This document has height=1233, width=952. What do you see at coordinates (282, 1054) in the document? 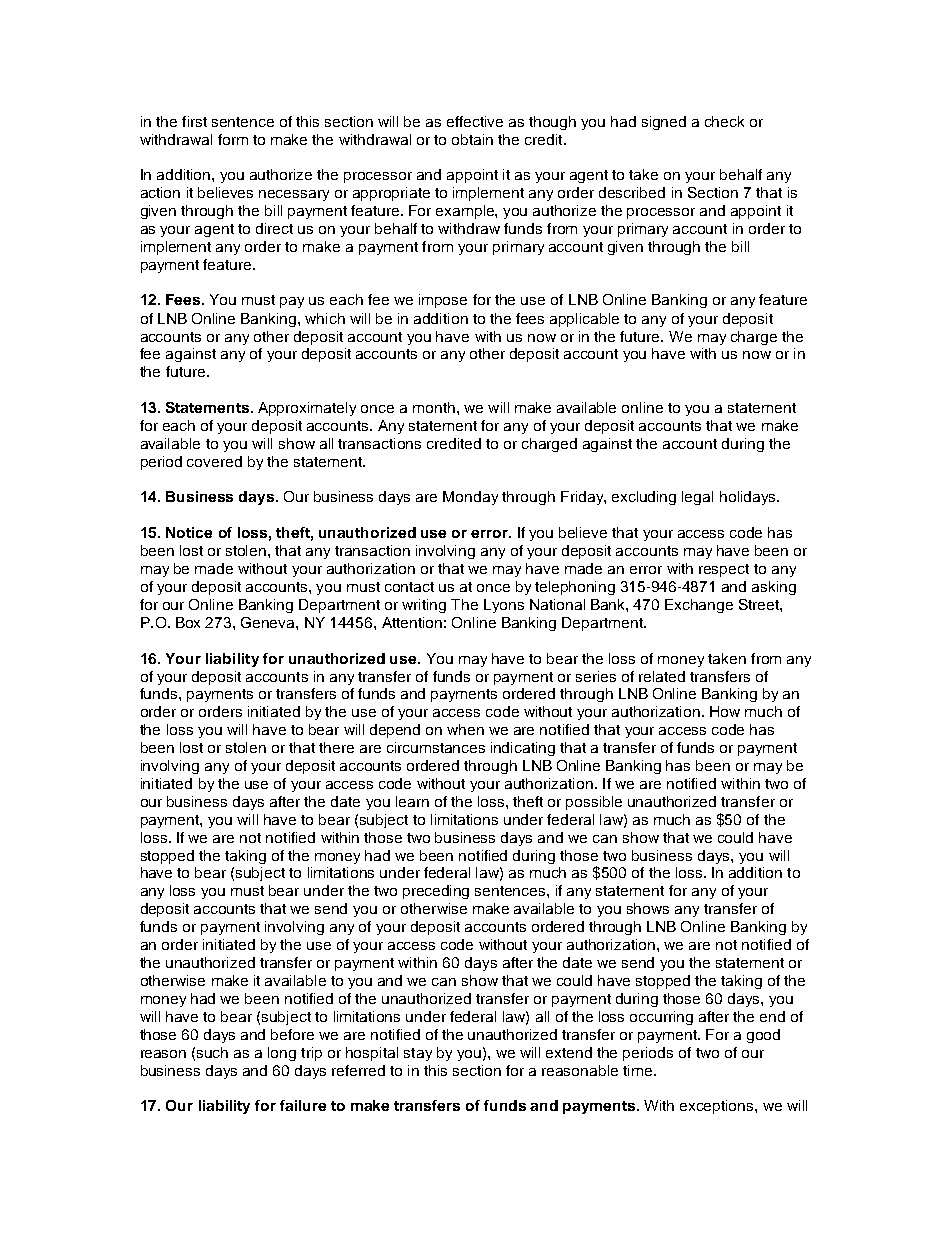
I see `long` at bounding box center [282, 1054].
